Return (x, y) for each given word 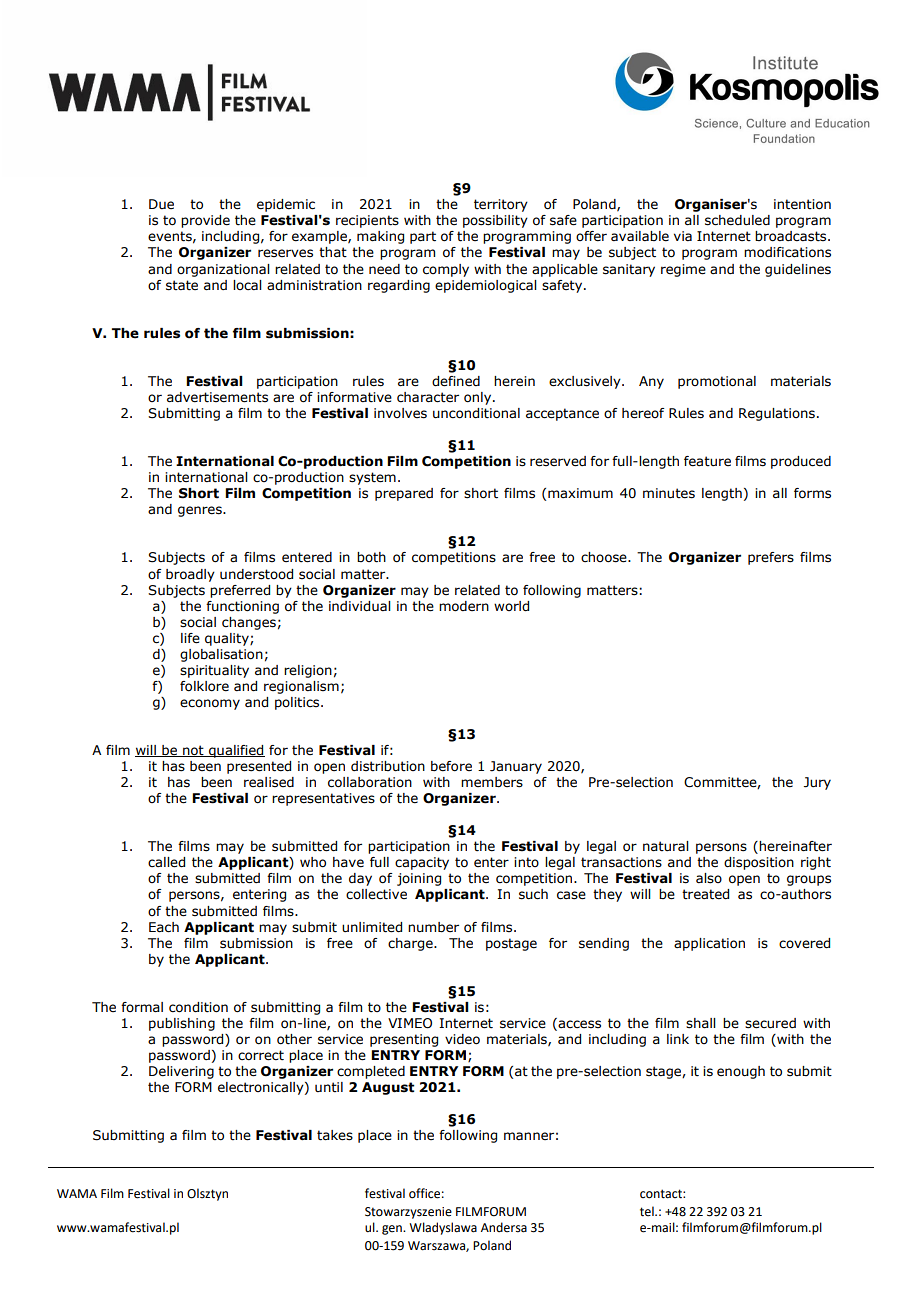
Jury (817, 783)
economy (210, 704)
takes (335, 1135)
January (516, 767)
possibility (495, 221)
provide (205, 221)
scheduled (737, 220)
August (388, 1088)
